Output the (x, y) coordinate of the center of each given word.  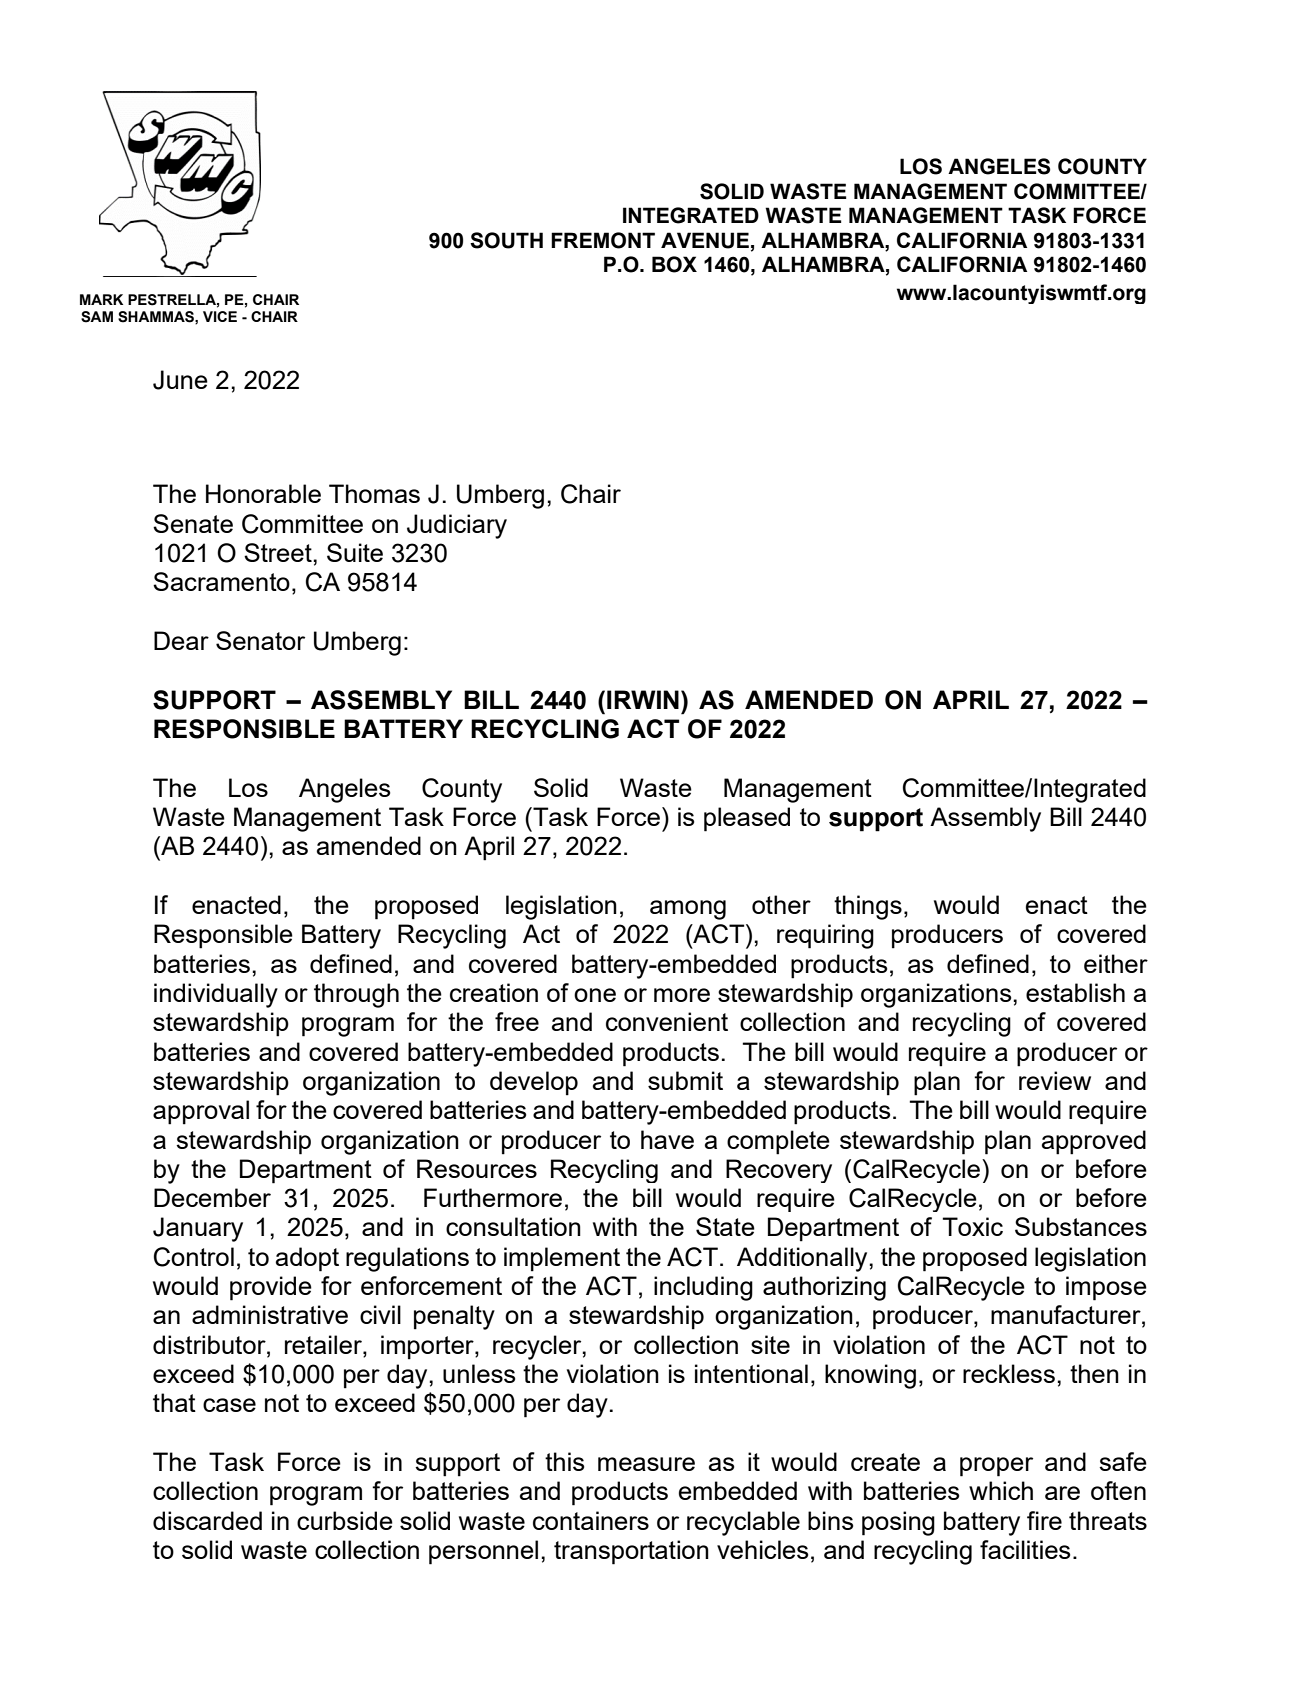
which (1001, 1490)
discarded (207, 1520)
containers (591, 1520)
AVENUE (705, 240)
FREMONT (603, 240)
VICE (220, 316)
